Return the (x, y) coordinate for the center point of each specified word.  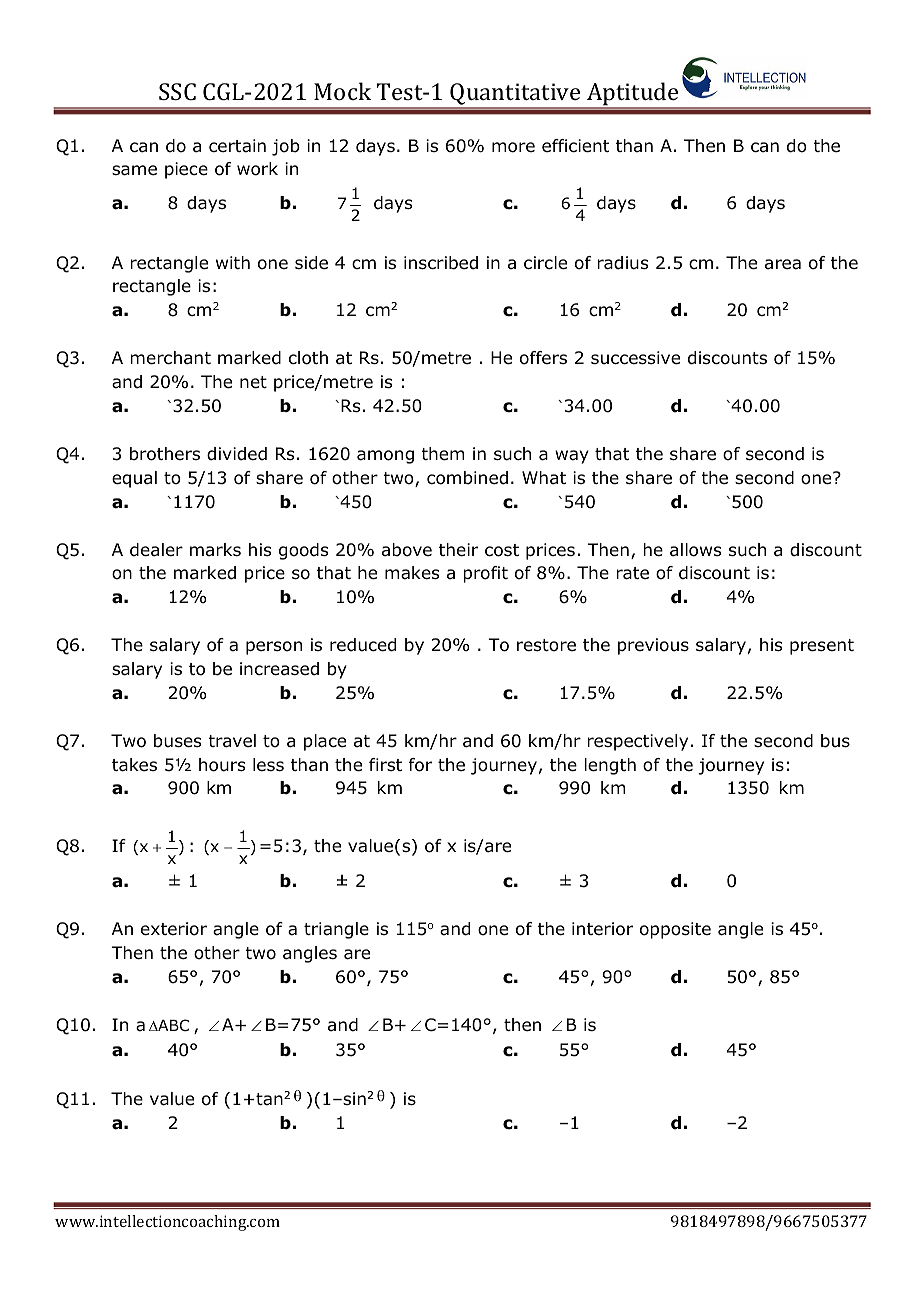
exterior (174, 929)
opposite (675, 930)
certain (237, 146)
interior (602, 929)
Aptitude (633, 95)
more (513, 147)
